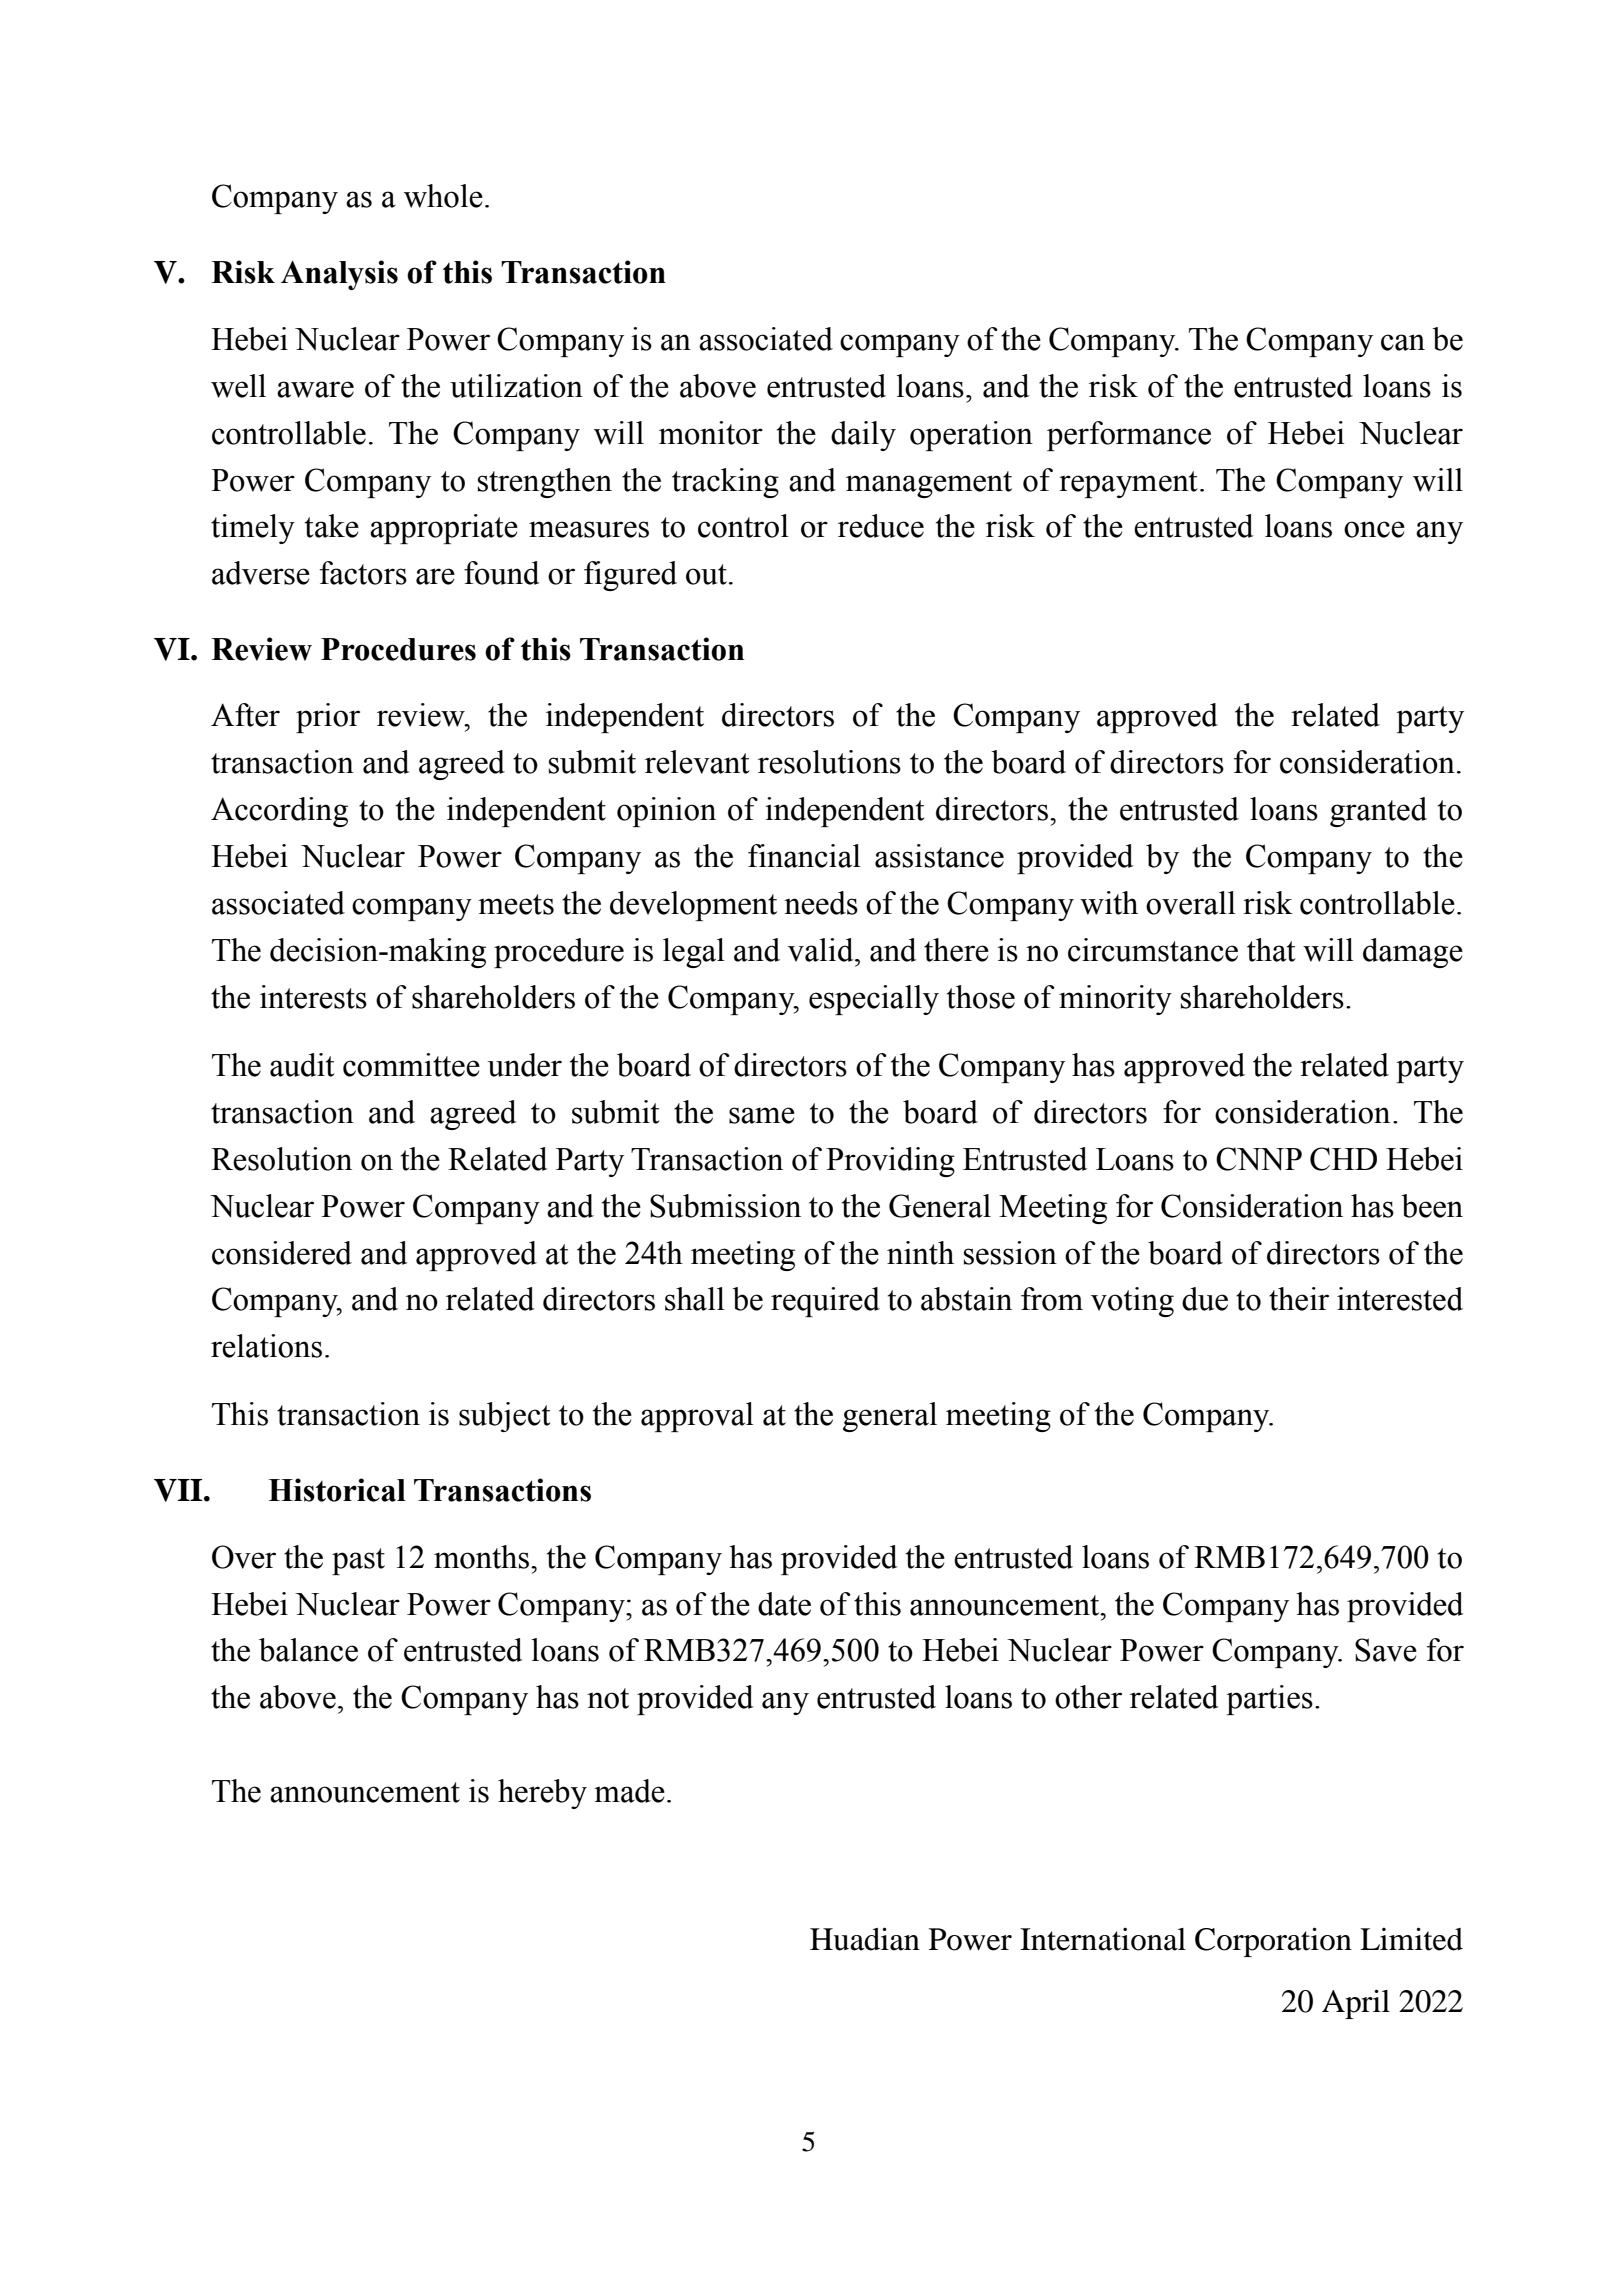  Describe the element at coordinates (1343, 1159) in the screenshot. I see `CHD` at that location.
